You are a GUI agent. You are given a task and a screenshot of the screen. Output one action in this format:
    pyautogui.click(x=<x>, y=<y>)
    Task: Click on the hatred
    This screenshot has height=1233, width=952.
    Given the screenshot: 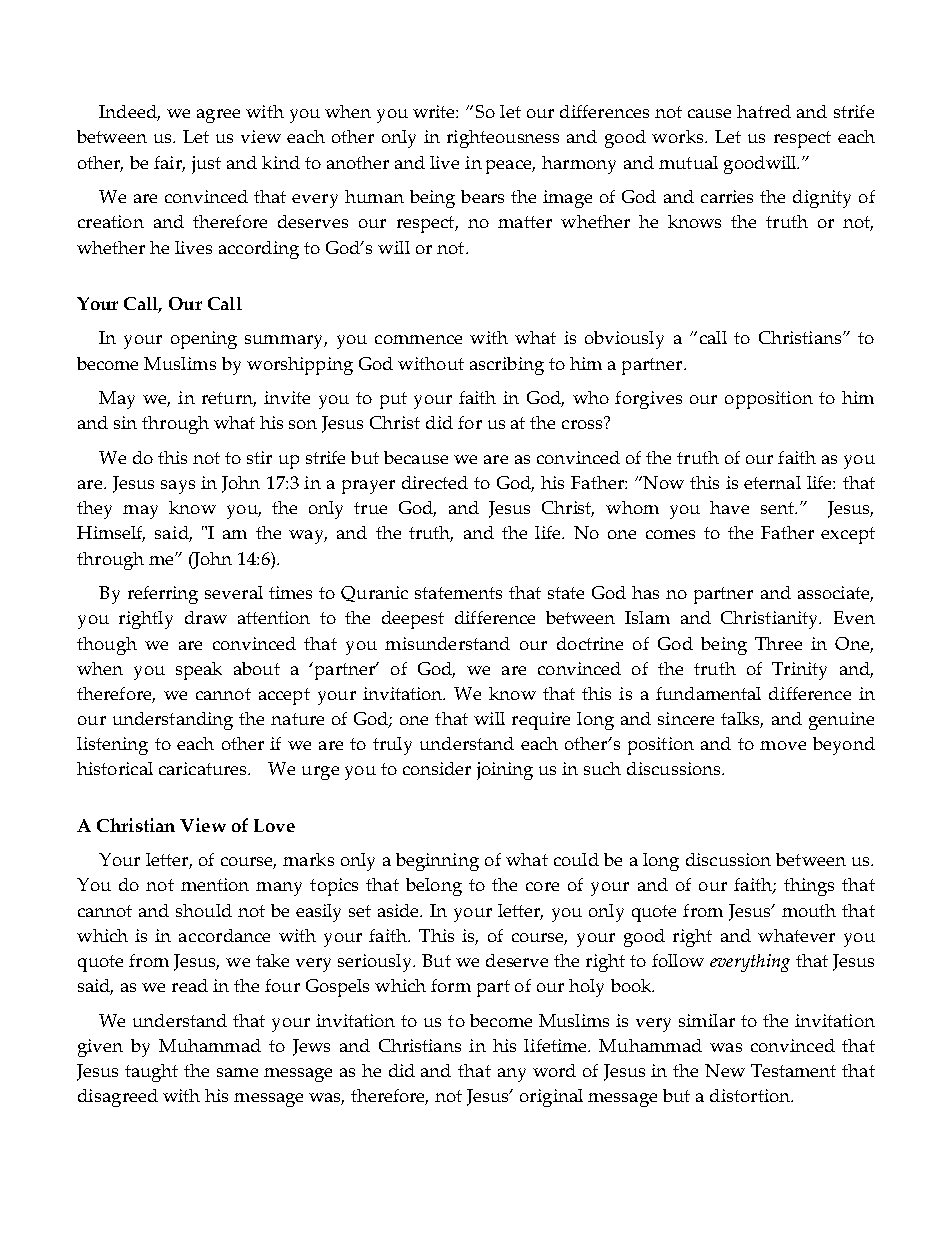 What is the action you would take?
    pyautogui.click(x=764, y=111)
